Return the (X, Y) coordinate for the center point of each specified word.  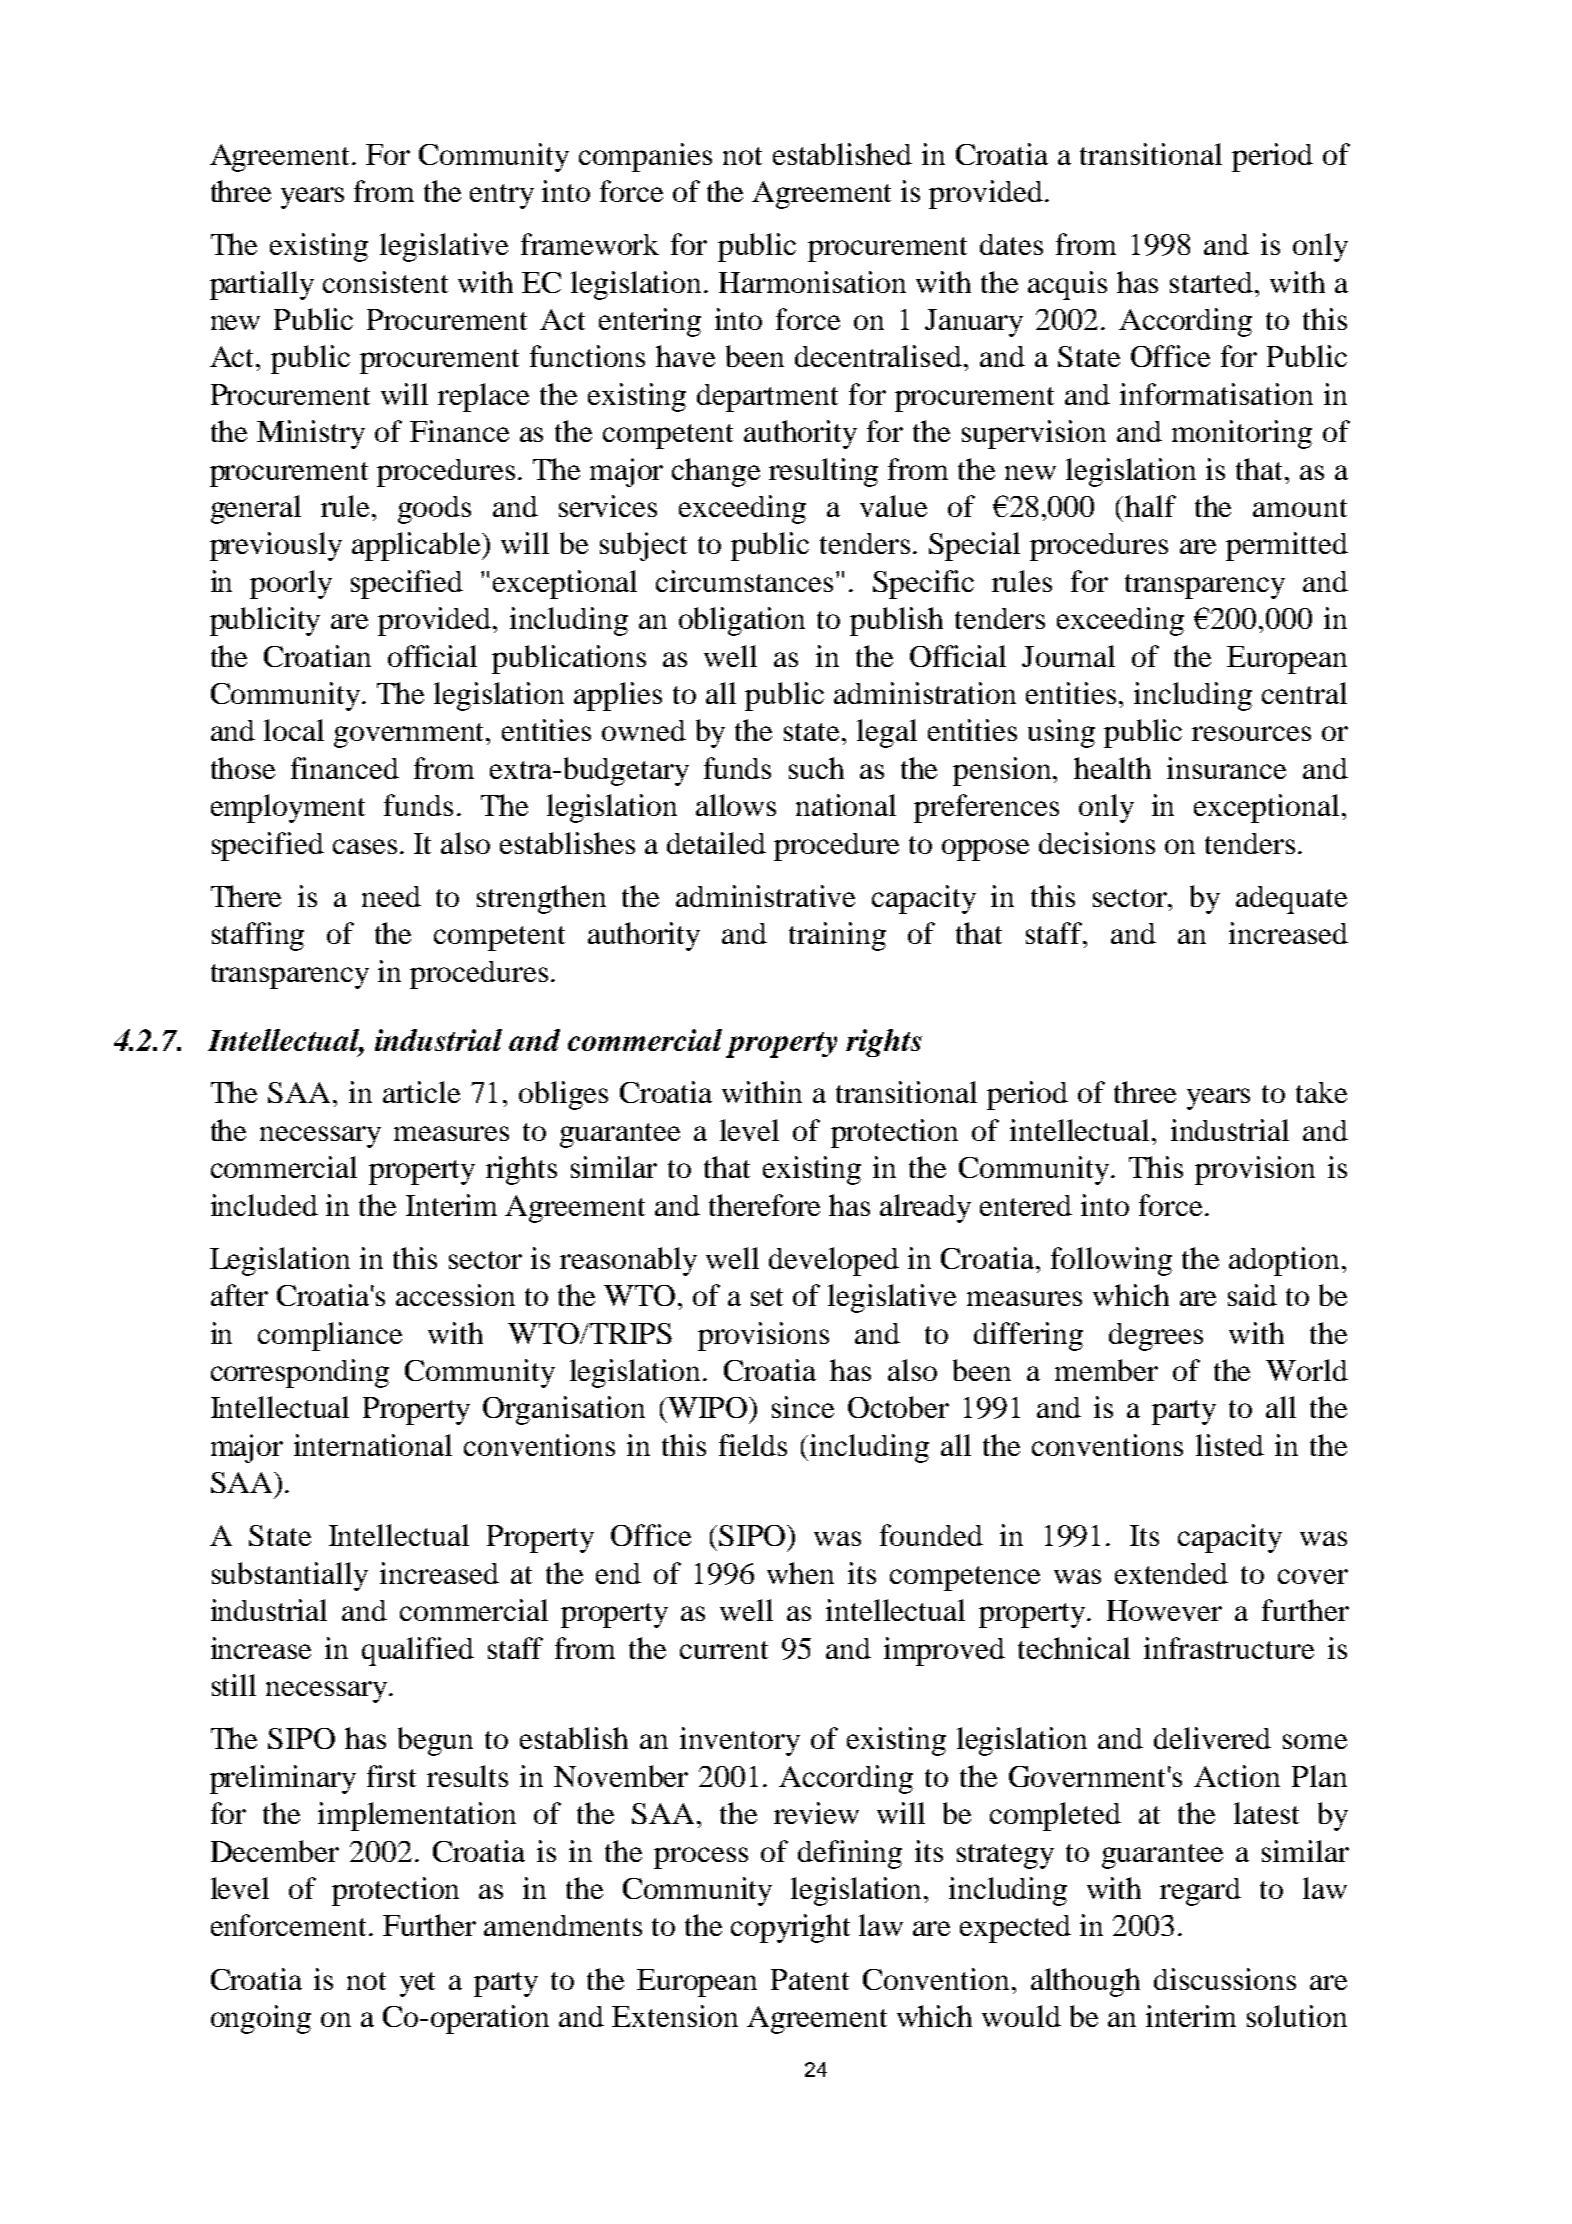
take (1321, 1092)
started (1211, 282)
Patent (810, 1979)
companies (645, 157)
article (421, 1092)
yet (417, 1984)
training (837, 936)
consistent (385, 282)
